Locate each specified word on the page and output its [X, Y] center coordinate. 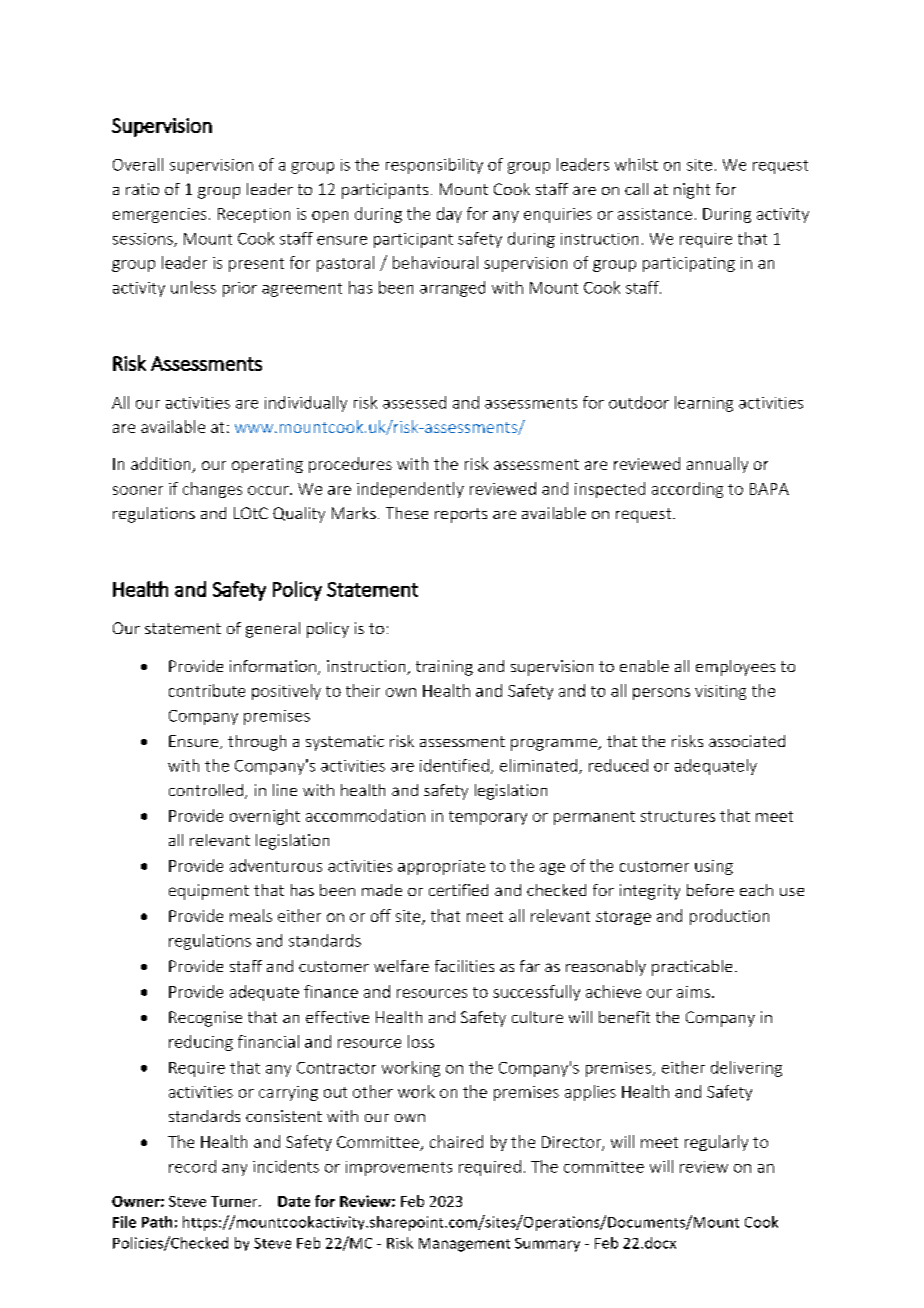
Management [464, 1245]
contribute [207, 690]
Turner [235, 1201]
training [444, 668]
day [449, 215]
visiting [720, 692]
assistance [655, 214]
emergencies [159, 215]
